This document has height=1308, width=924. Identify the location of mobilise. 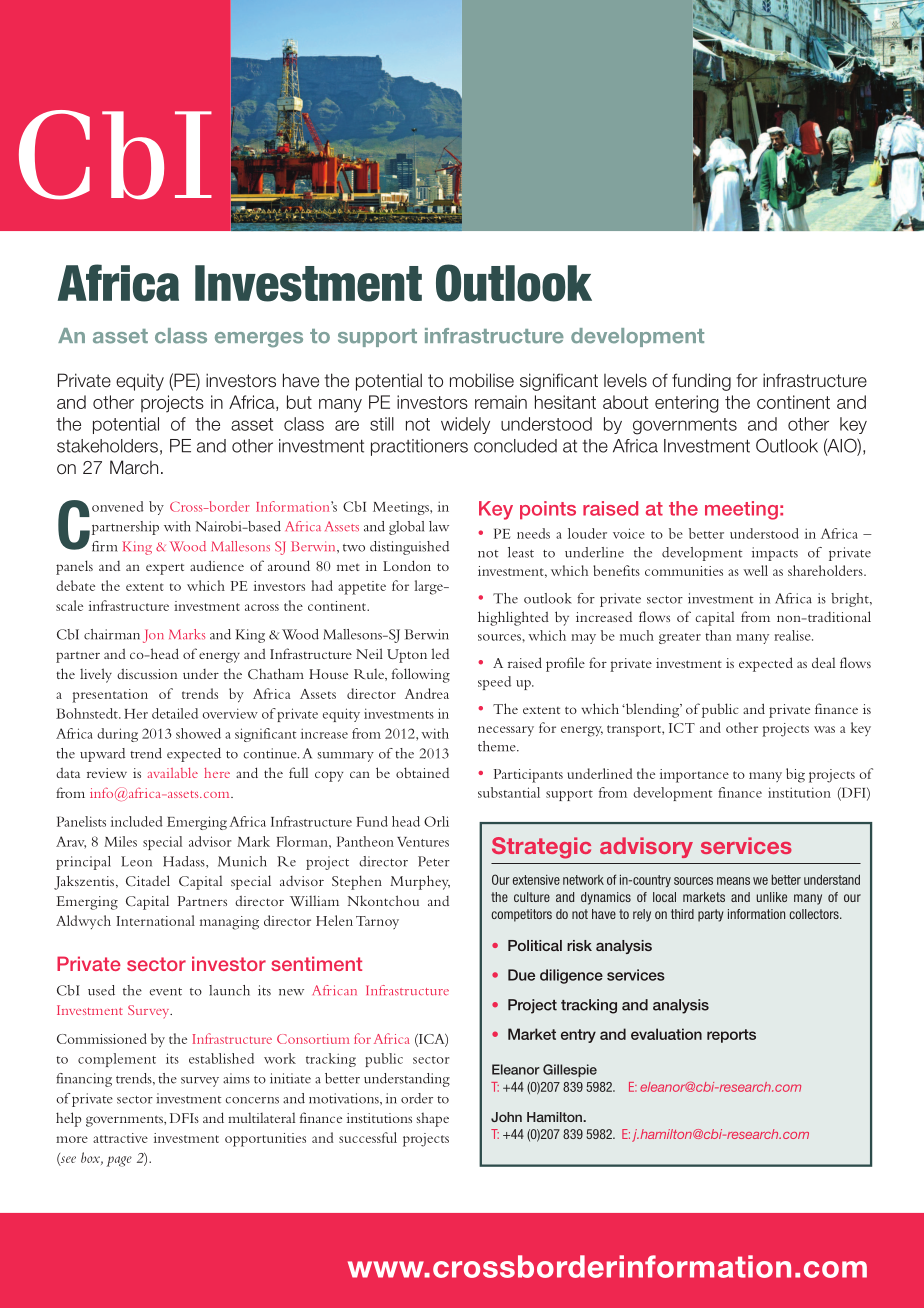
(482, 380).
